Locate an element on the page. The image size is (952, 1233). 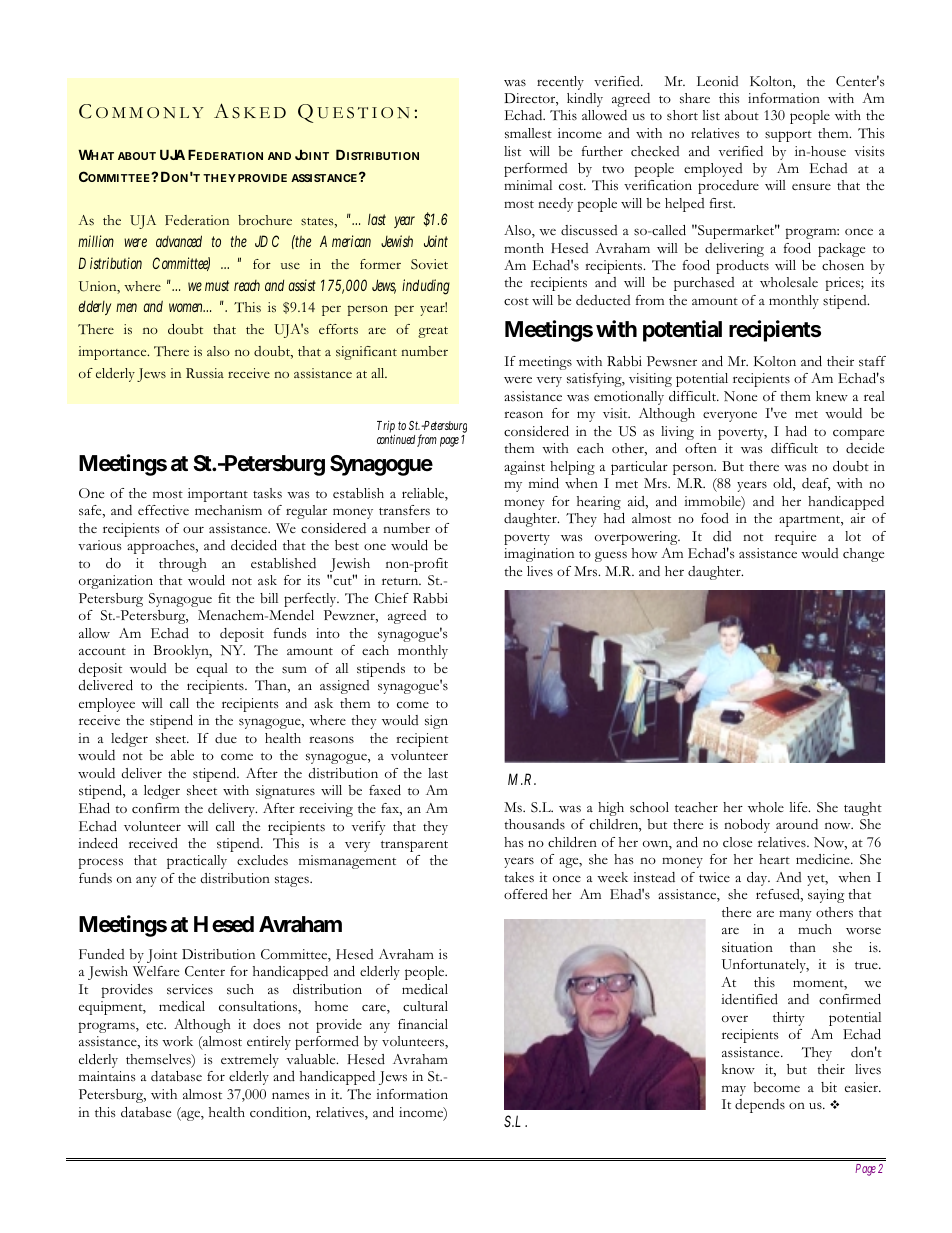
JDC is located at coordinates (267, 241).
